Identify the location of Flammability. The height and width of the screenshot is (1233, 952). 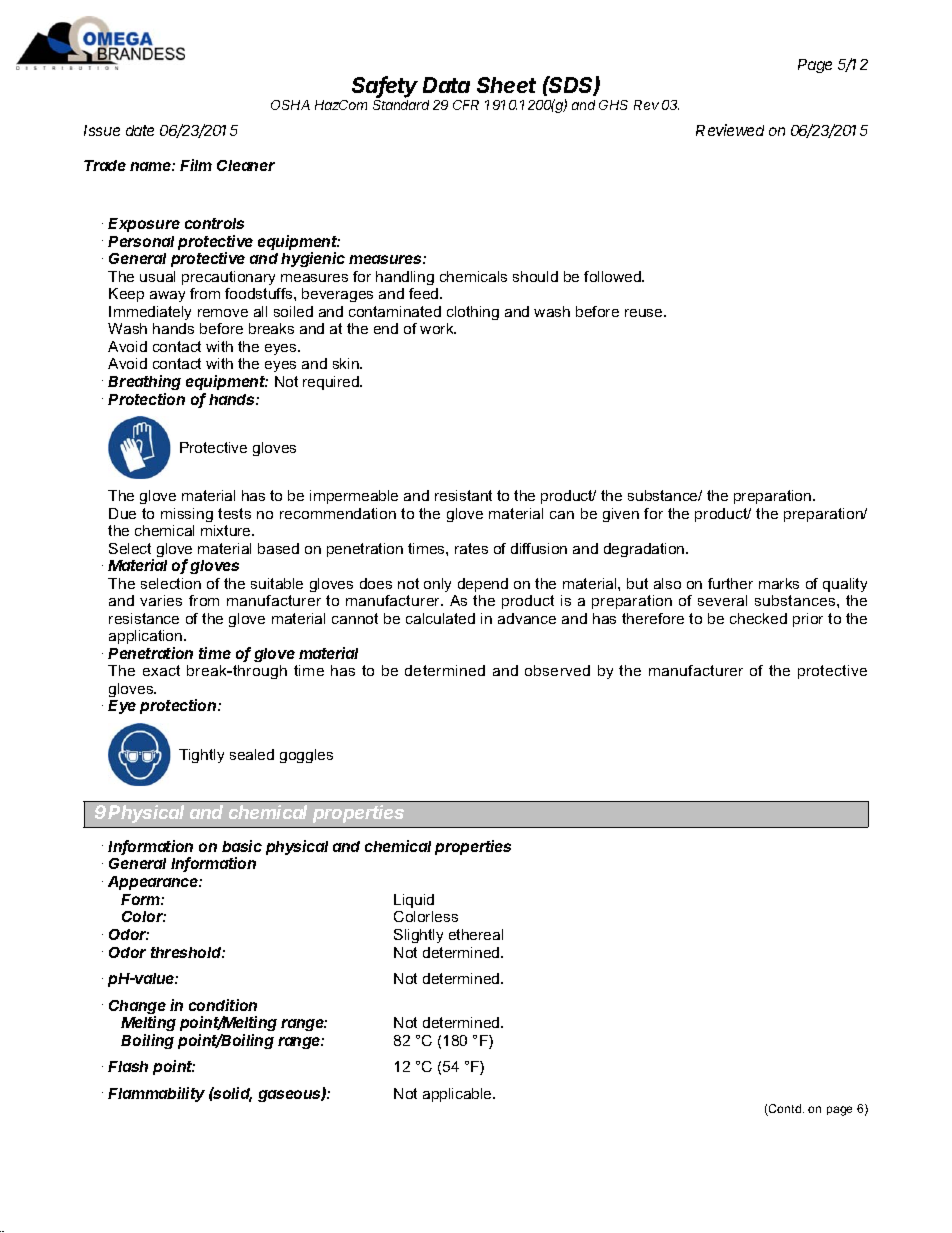
(156, 1094).
